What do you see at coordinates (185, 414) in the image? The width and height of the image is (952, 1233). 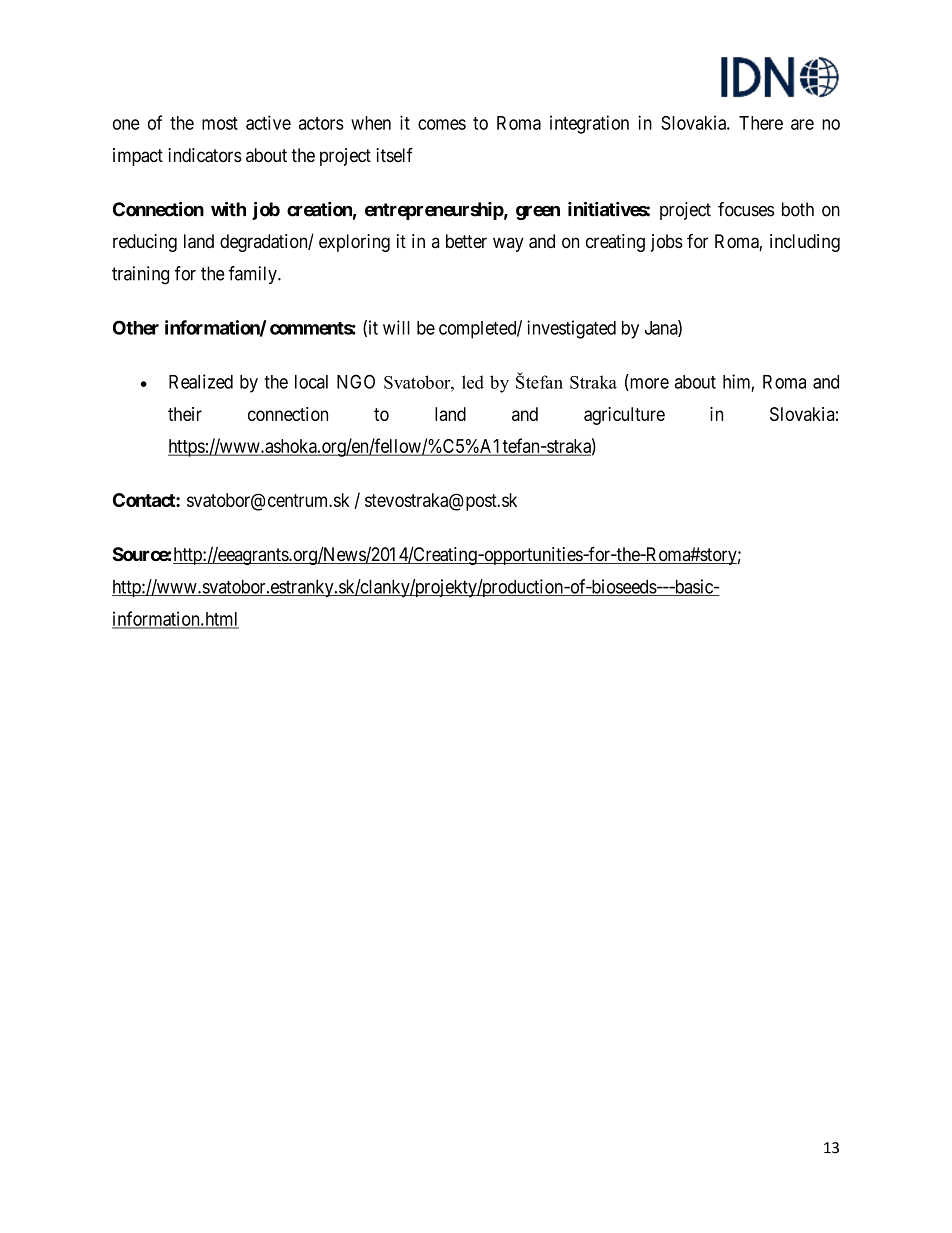 I see `their` at bounding box center [185, 414].
